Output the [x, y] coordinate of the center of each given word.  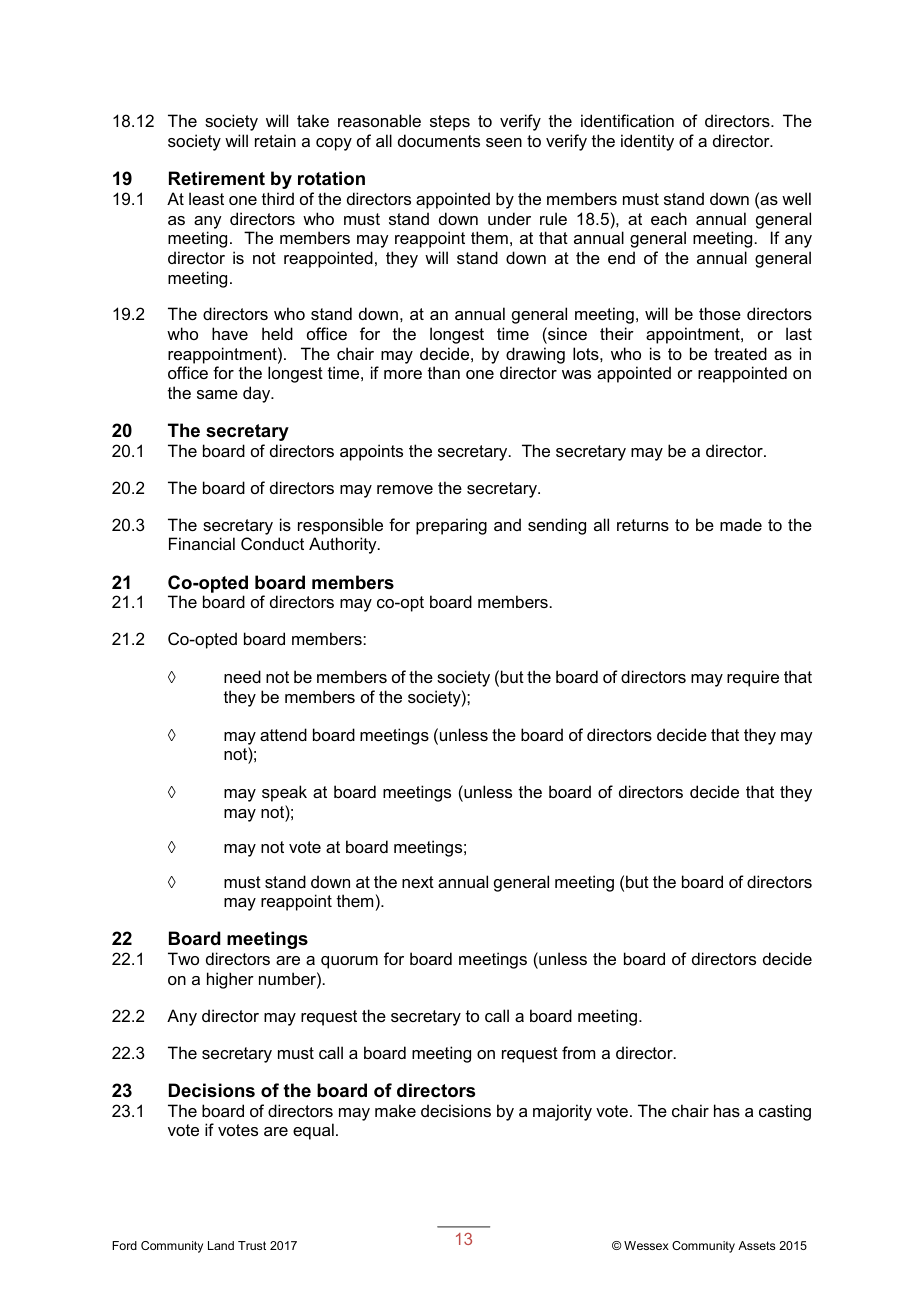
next [418, 882]
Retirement [217, 178]
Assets [756, 1245]
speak [284, 793]
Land [221, 1245]
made [741, 524]
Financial [202, 543]
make [395, 1110]
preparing [451, 526]
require [753, 678]
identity [647, 142]
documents [439, 140]
